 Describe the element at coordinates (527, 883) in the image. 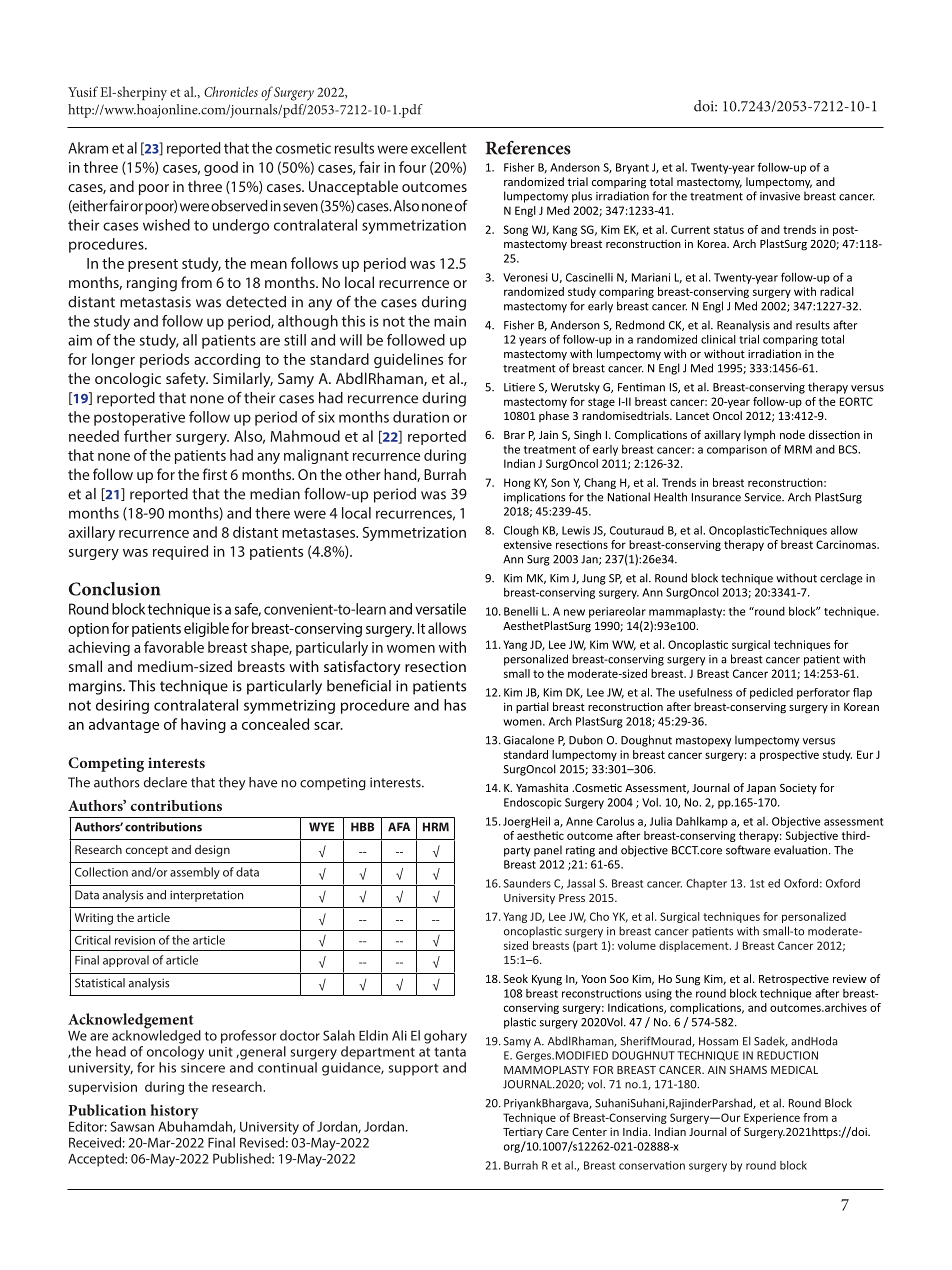

I see `Saunders` at that location.
